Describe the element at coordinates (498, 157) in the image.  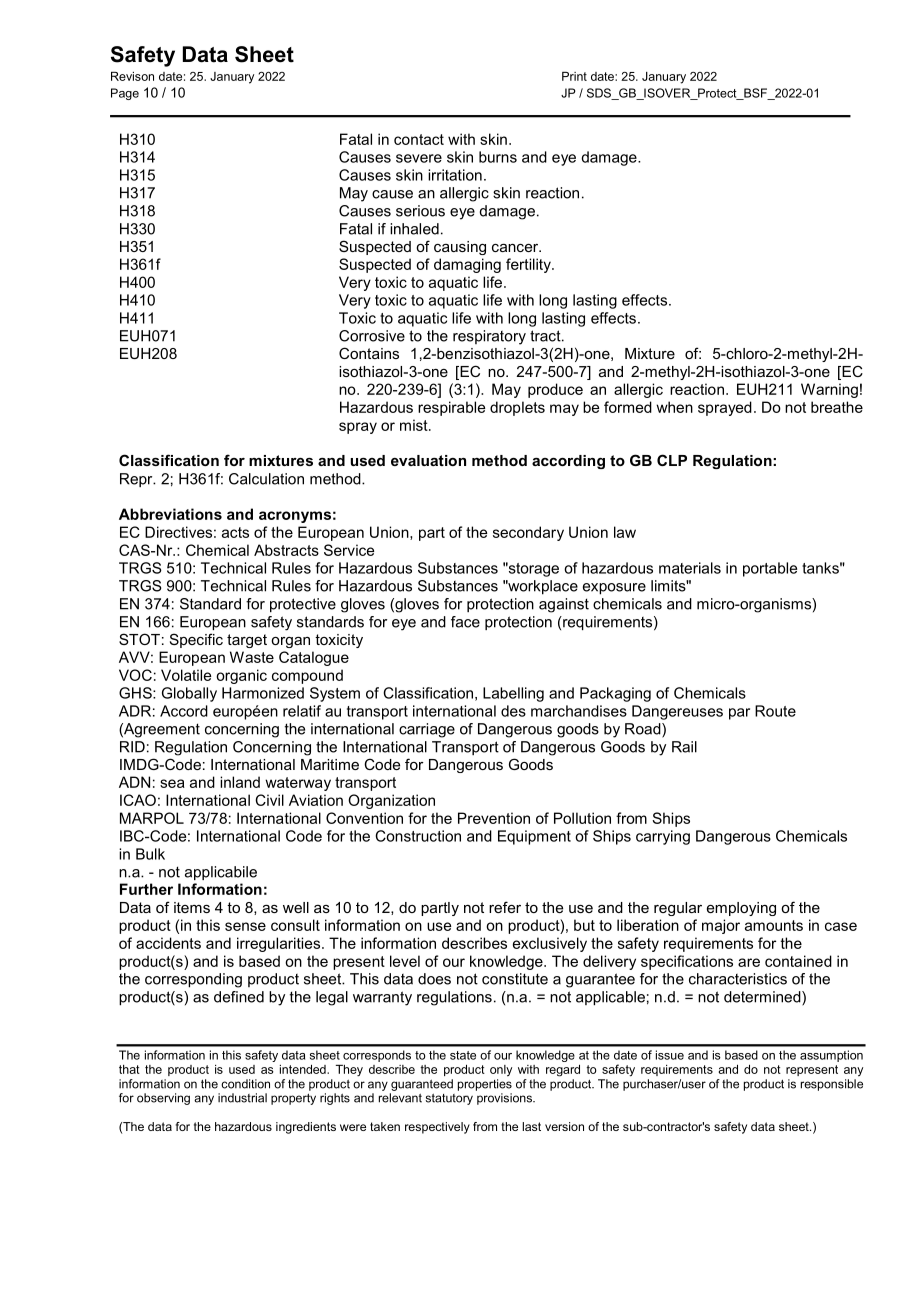
I see `burns` at that location.
